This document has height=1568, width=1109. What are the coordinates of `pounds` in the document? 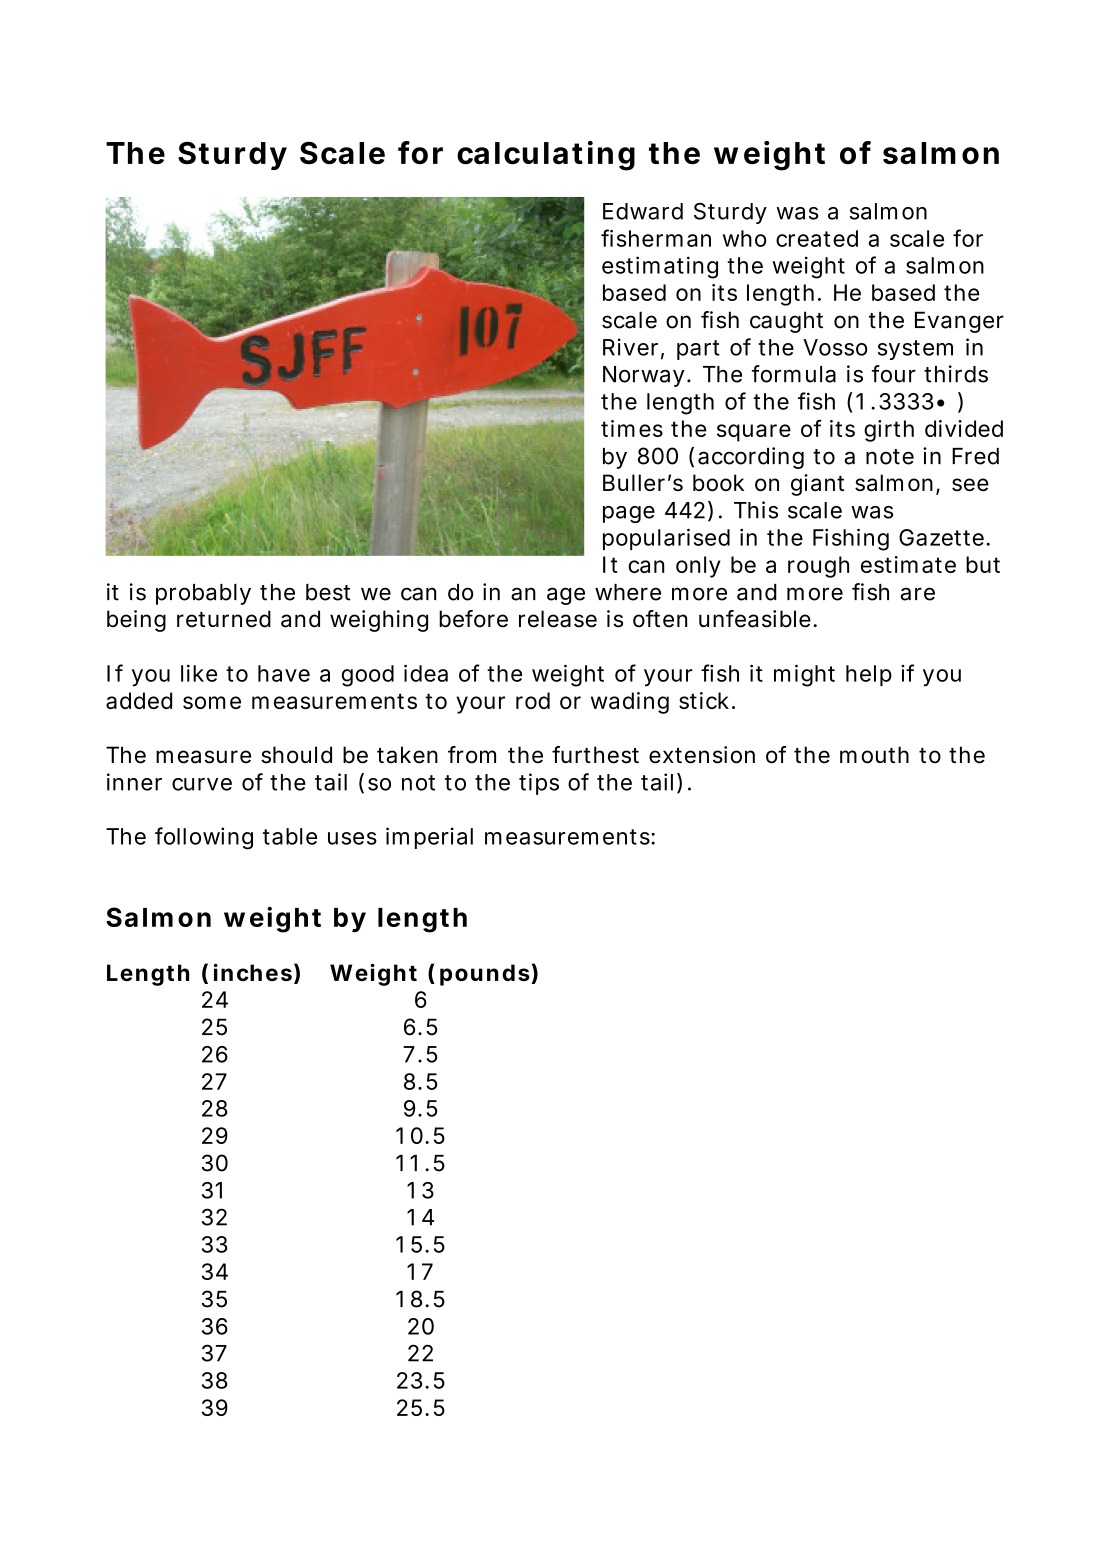 It's located at (485, 975).
